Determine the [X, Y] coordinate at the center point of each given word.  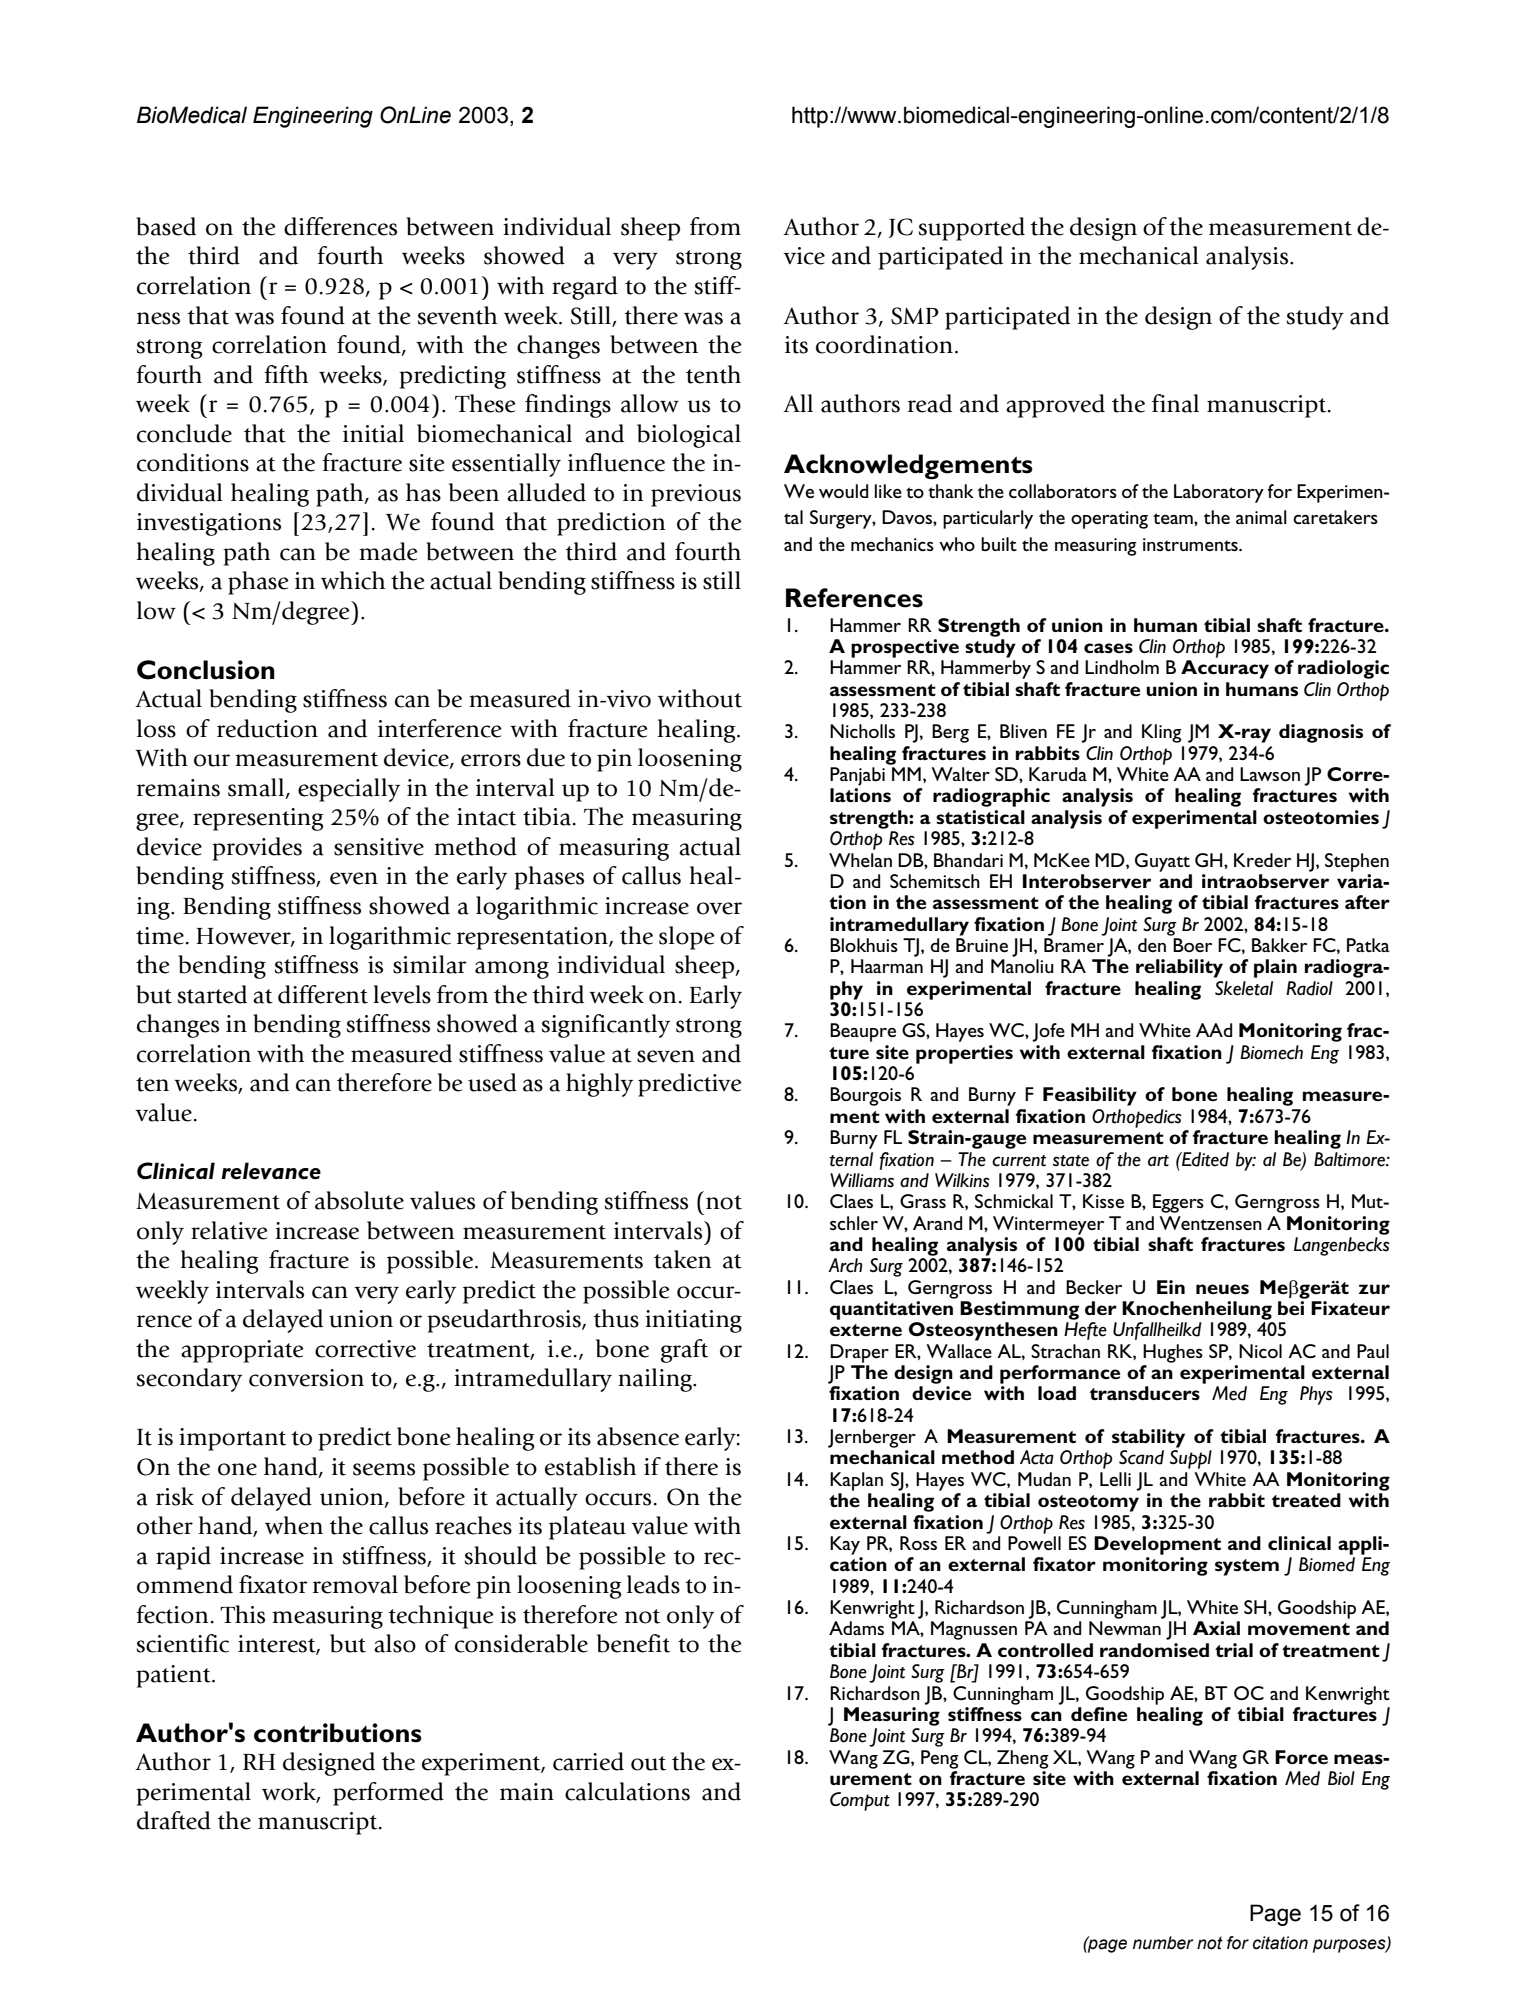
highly [599, 1085]
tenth [713, 374]
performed [388, 1794]
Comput [860, 1801]
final [1175, 403]
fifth [286, 374]
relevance [271, 1171]
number [1163, 1943]
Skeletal [1244, 988]
